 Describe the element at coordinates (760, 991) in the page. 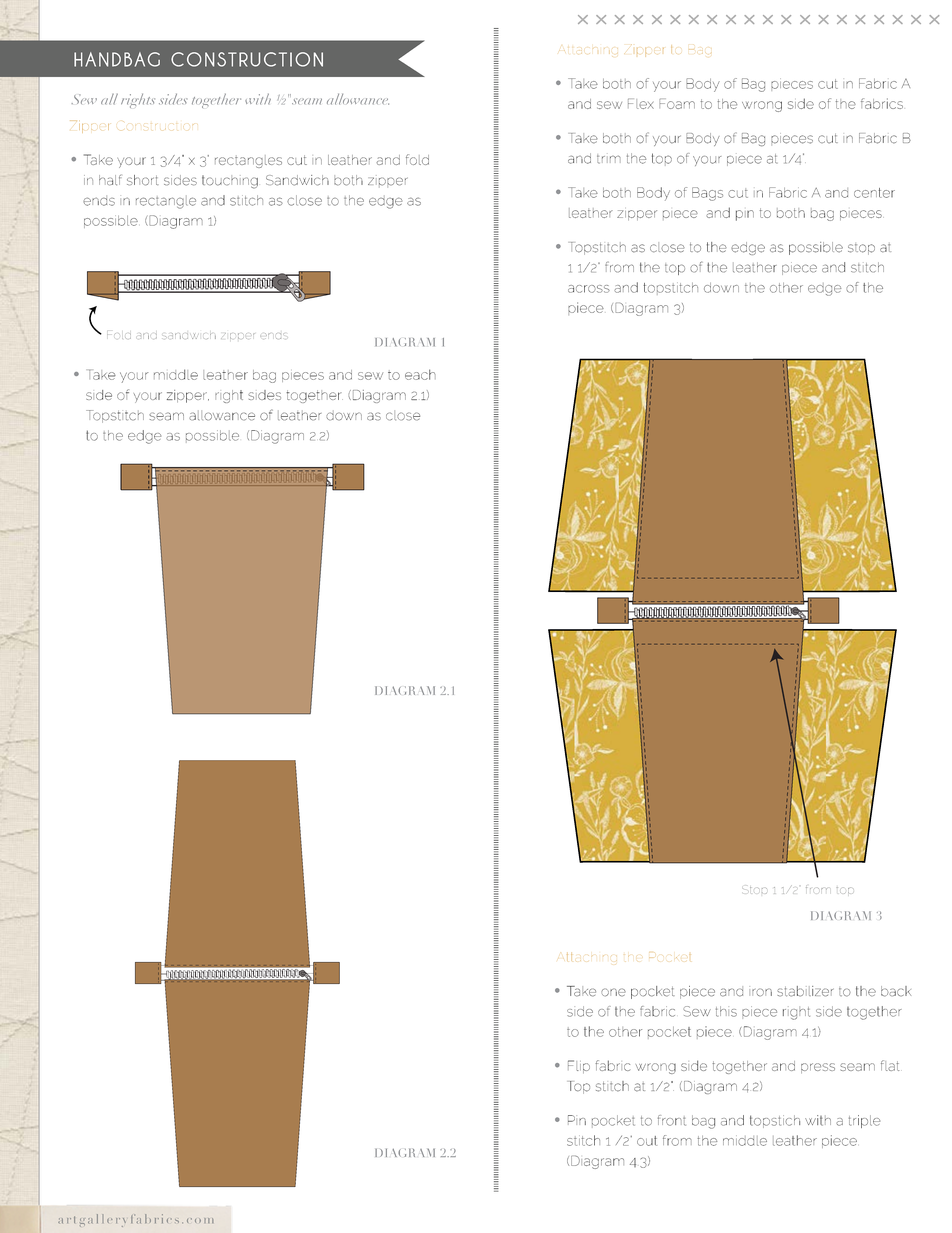

I see `iron` at that location.
